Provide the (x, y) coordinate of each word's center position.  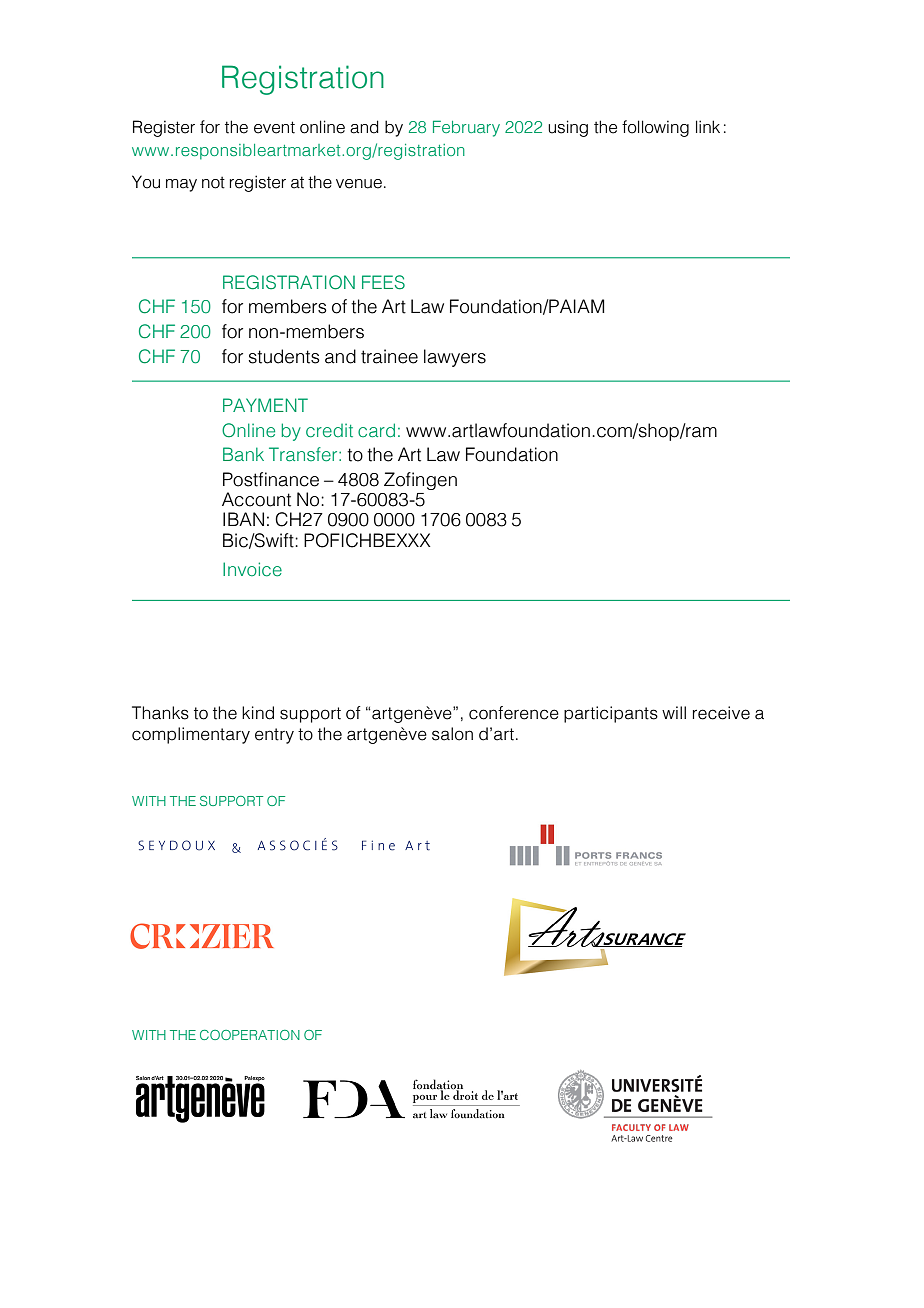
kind (258, 713)
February (466, 128)
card (376, 430)
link (708, 126)
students (284, 356)
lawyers (455, 358)
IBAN (243, 519)
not (213, 182)
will (674, 712)
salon (452, 734)
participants (611, 714)
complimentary (191, 735)
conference (514, 713)
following (655, 128)
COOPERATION (250, 1035)
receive (721, 713)
